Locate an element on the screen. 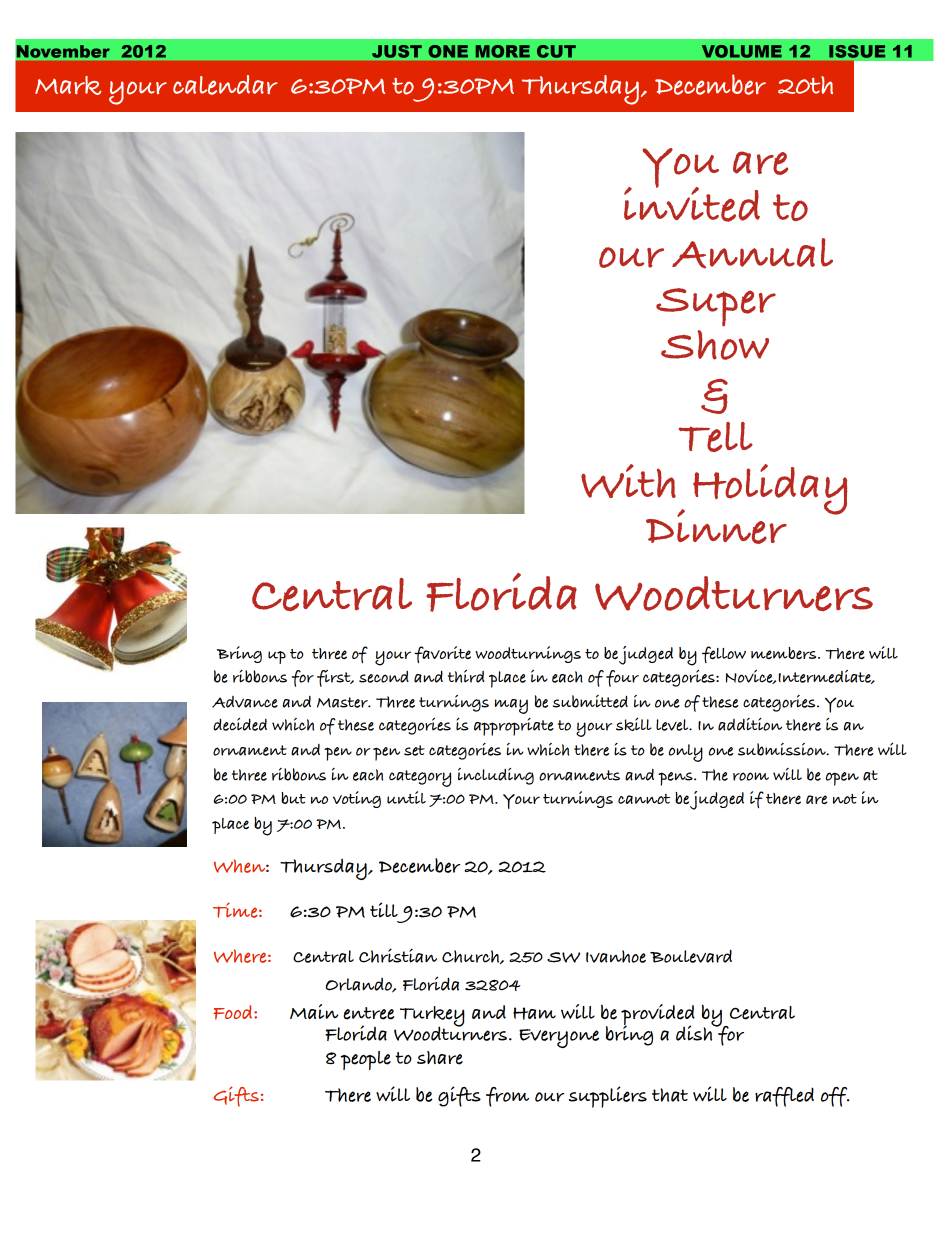 Image resolution: width=952 pixels, height=1233 pixels. addition is located at coordinates (750, 724).
